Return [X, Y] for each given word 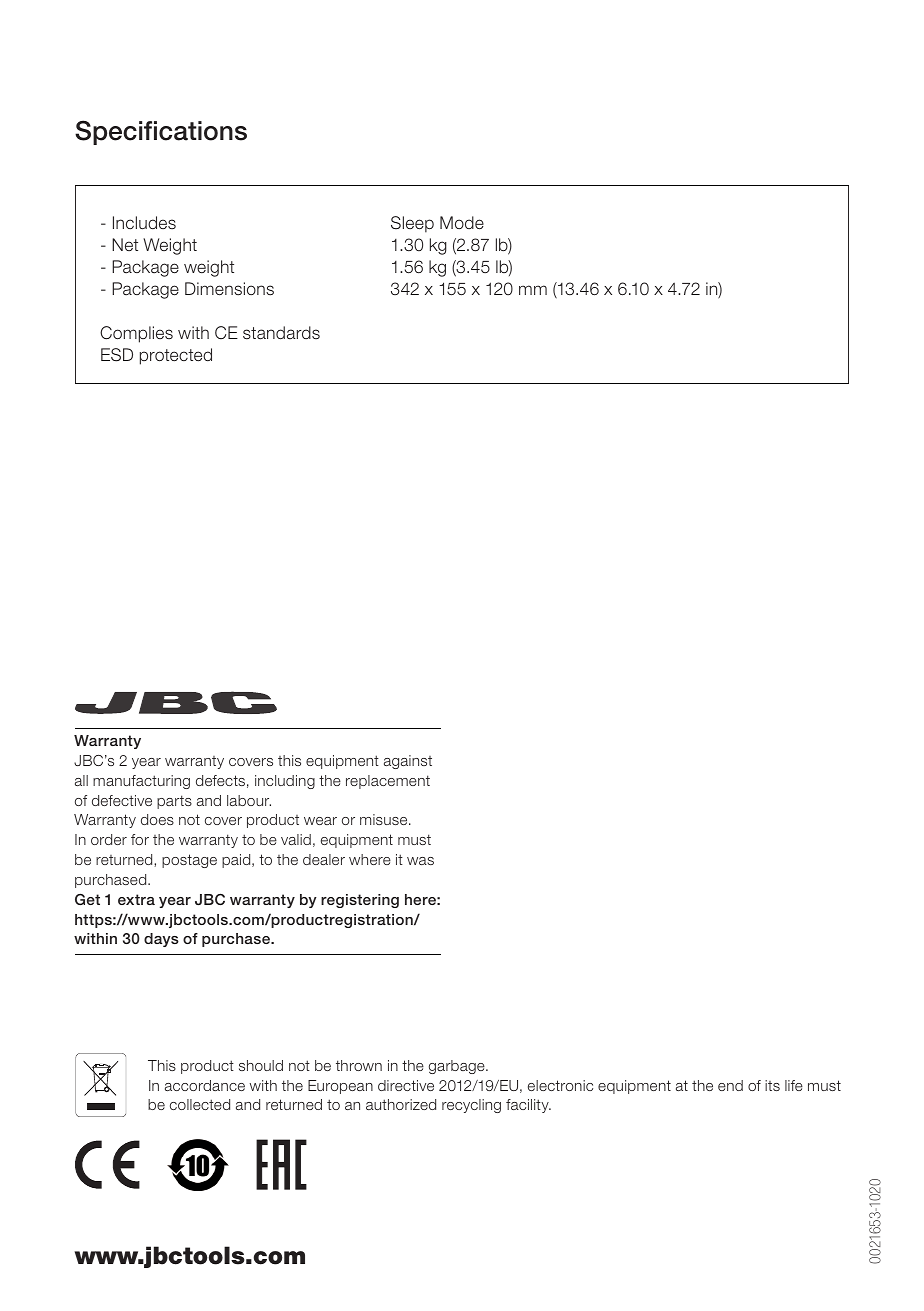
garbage [458, 1067]
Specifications [161, 132]
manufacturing [141, 782]
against [408, 762]
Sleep [412, 224]
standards [281, 333]
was [420, 861]
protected [176, 356]
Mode [462, 223]
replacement [388, 782]
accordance [205, 1085]
